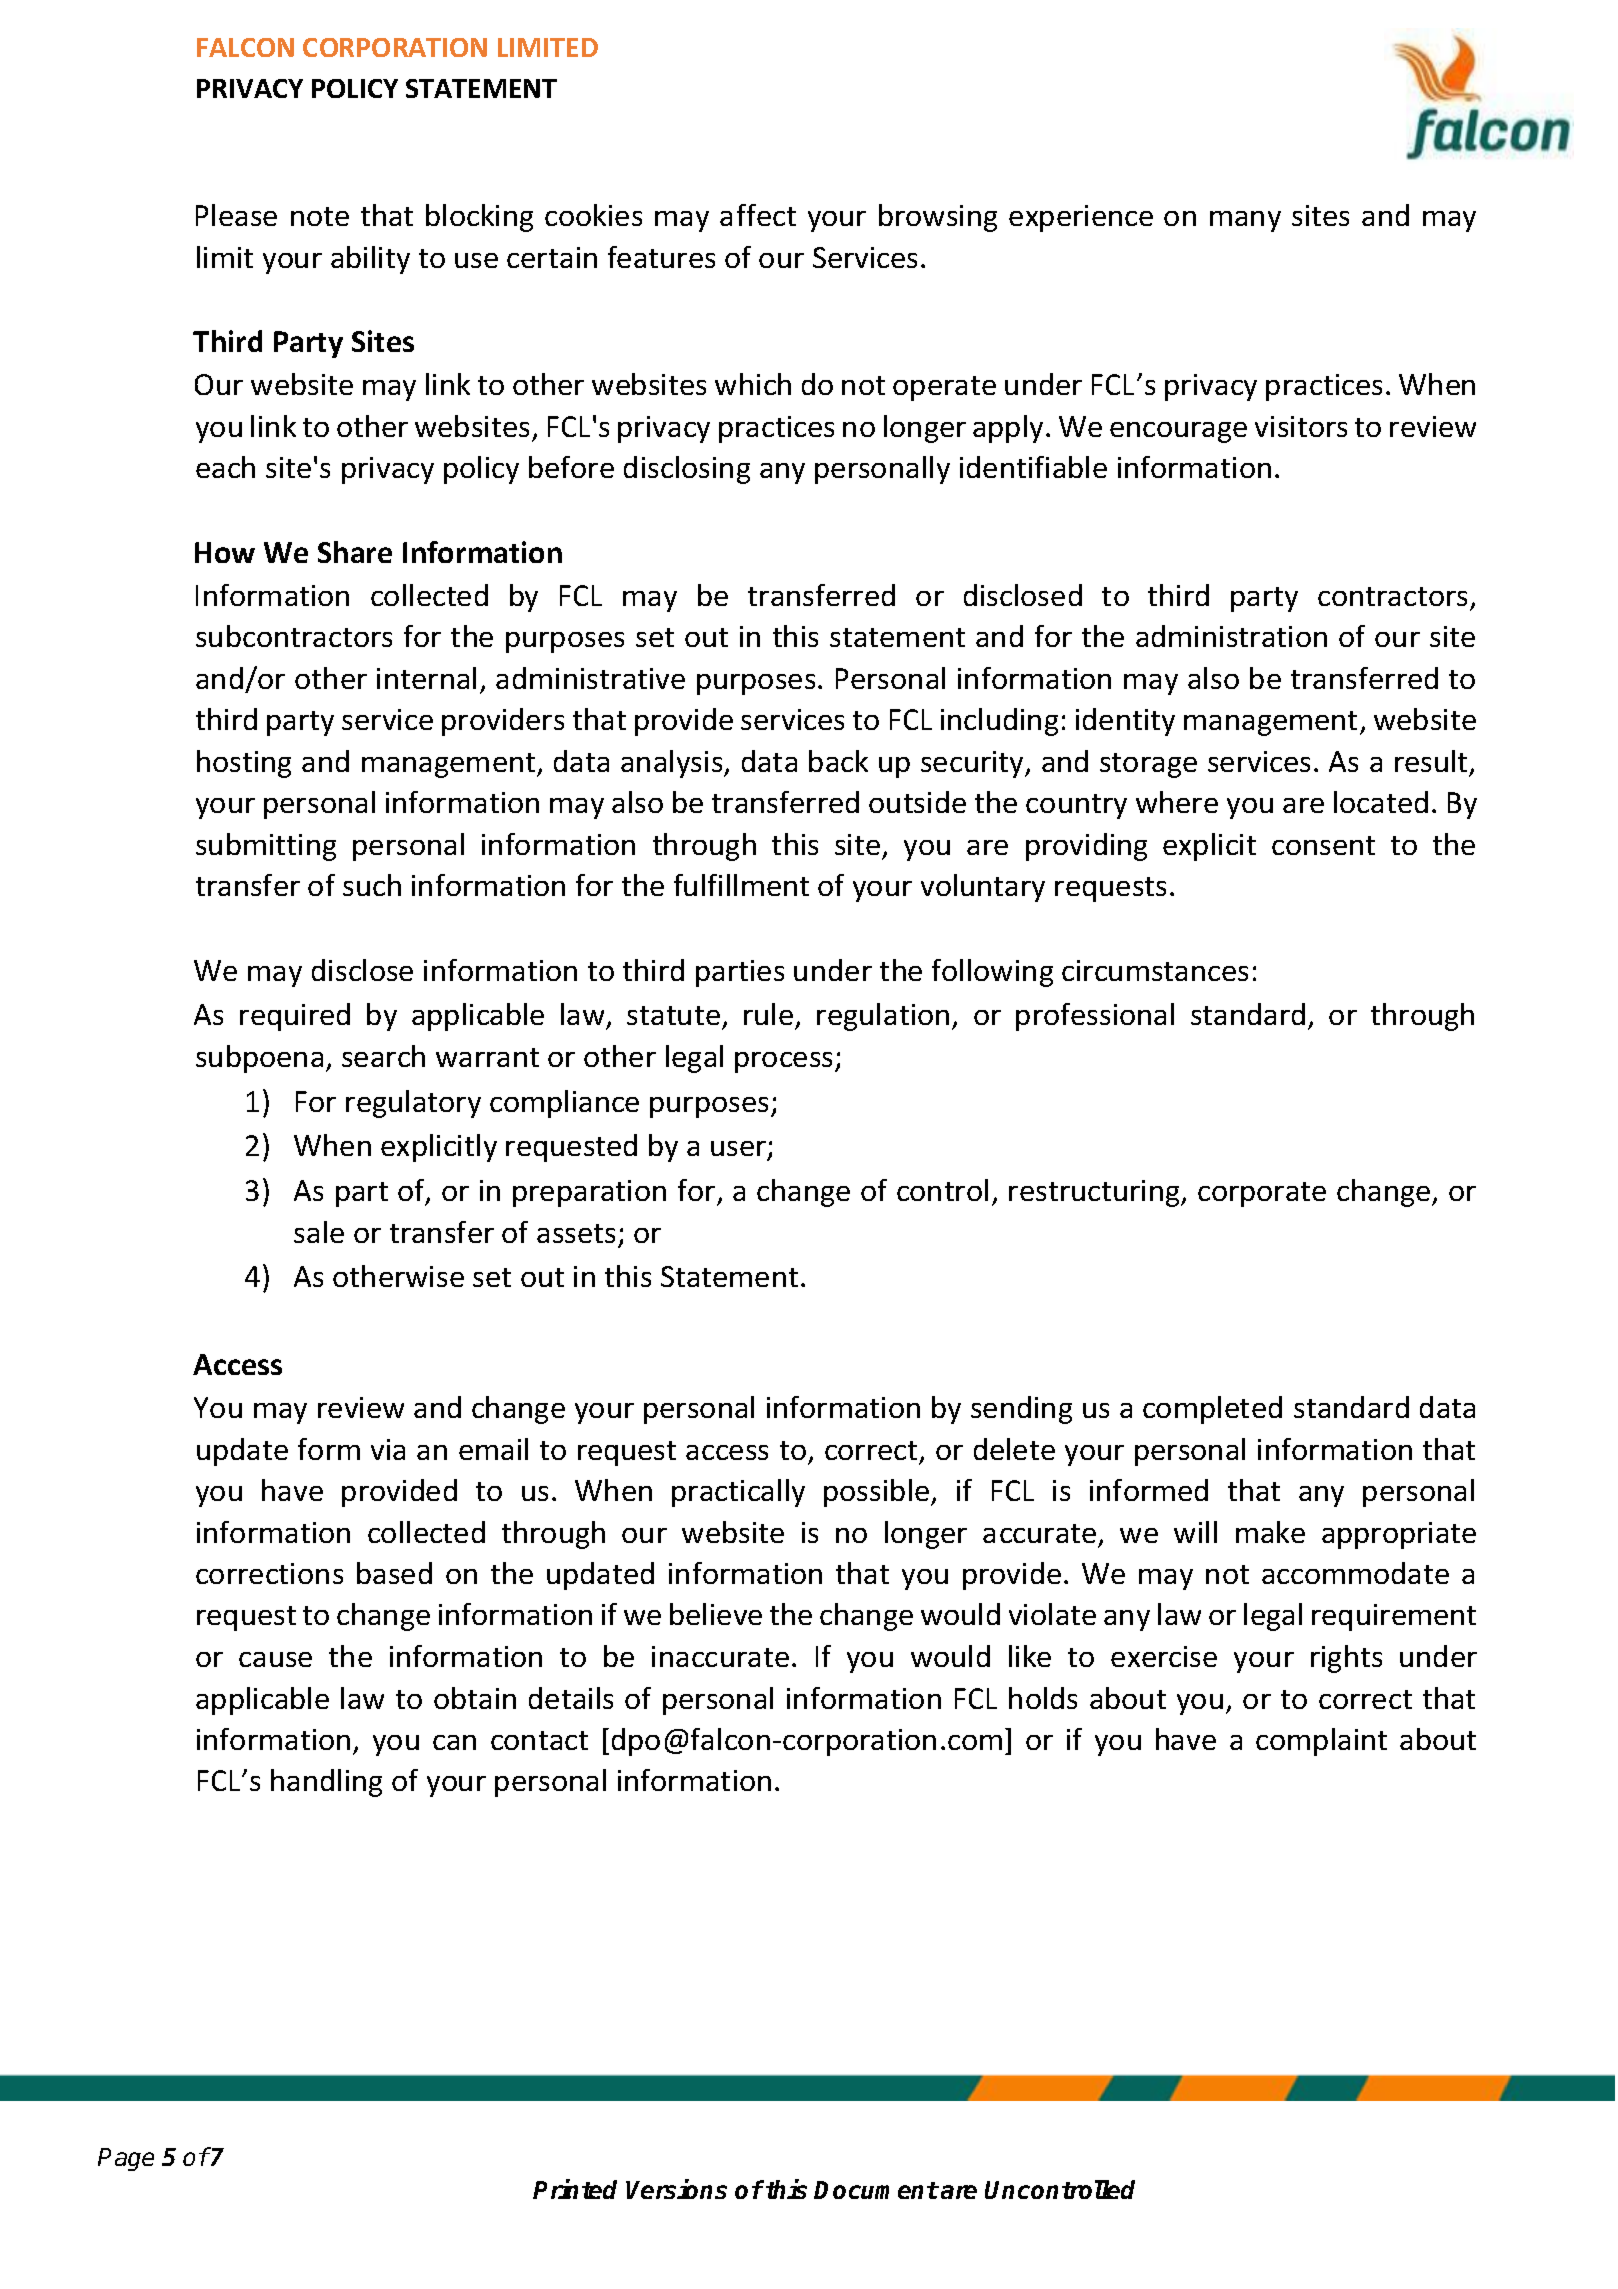  Describe the element at coordinates (1155, 970) in the screenshot. I see `circumstances` at that location.
